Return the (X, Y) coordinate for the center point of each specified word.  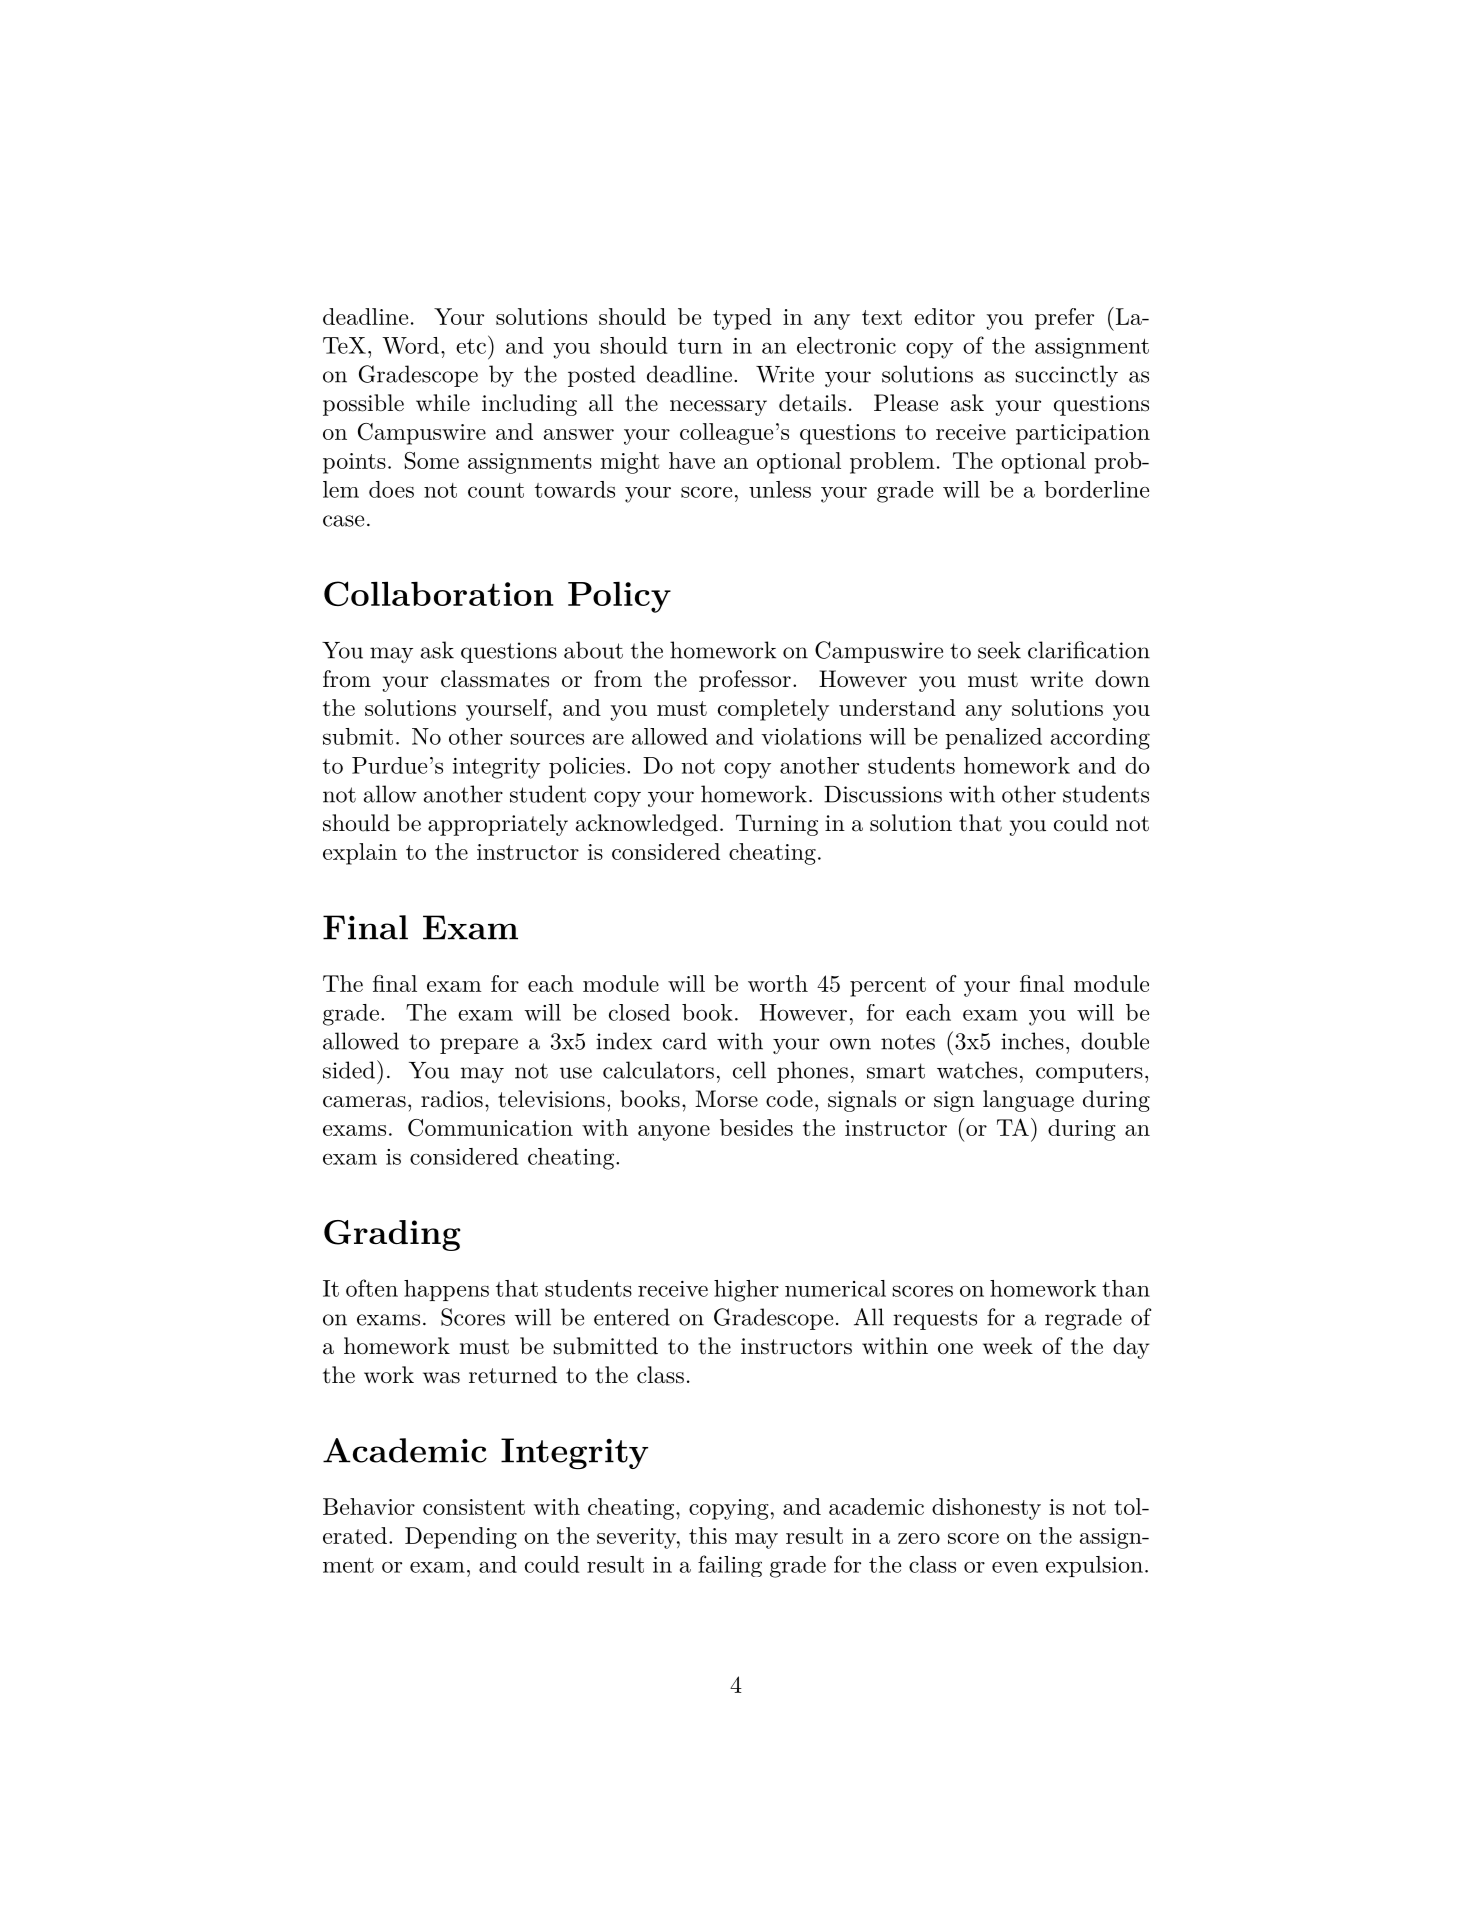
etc (471, 346)
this (708, 1535)
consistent (474, 1507)
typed (742, 319)
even (1015, 1567)
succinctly (1066, 376)
